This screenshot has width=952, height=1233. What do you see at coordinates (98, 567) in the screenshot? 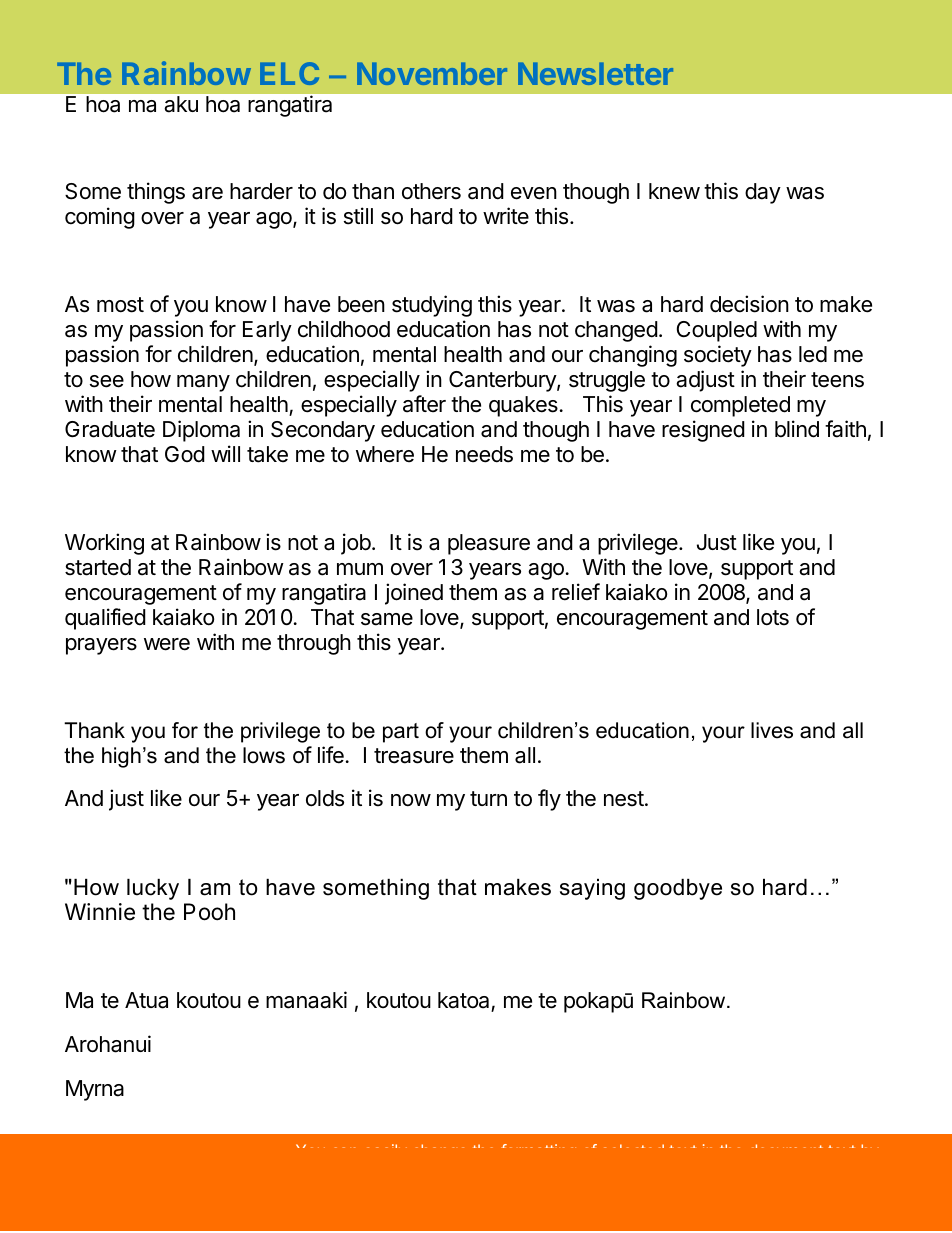
I see `started` at bounding box center [98, 567].
